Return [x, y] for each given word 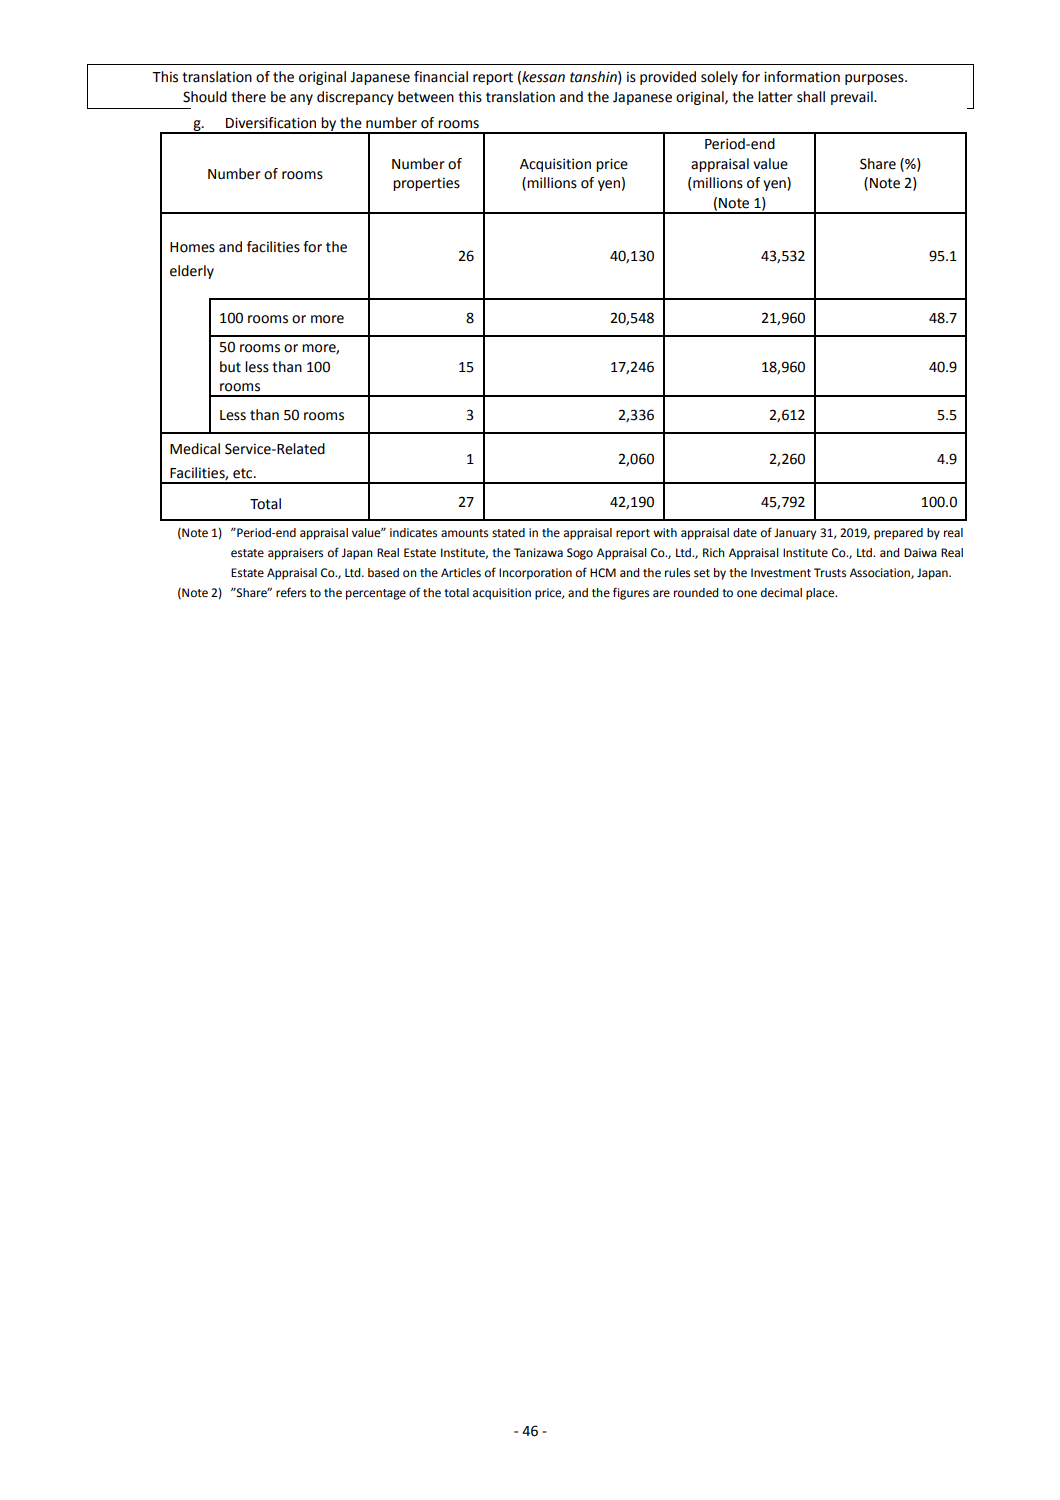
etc [244, 473]
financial [441, 77]
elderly [192, 272]
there [248, 97]
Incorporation [535, 574]
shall [811, 97]
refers [291, 592]
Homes [192, 247]
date [745, 532]
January [795, 534]
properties [426, 184]
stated [508, 533]
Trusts [830, 573]
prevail [853, 98]
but [230, 367]
